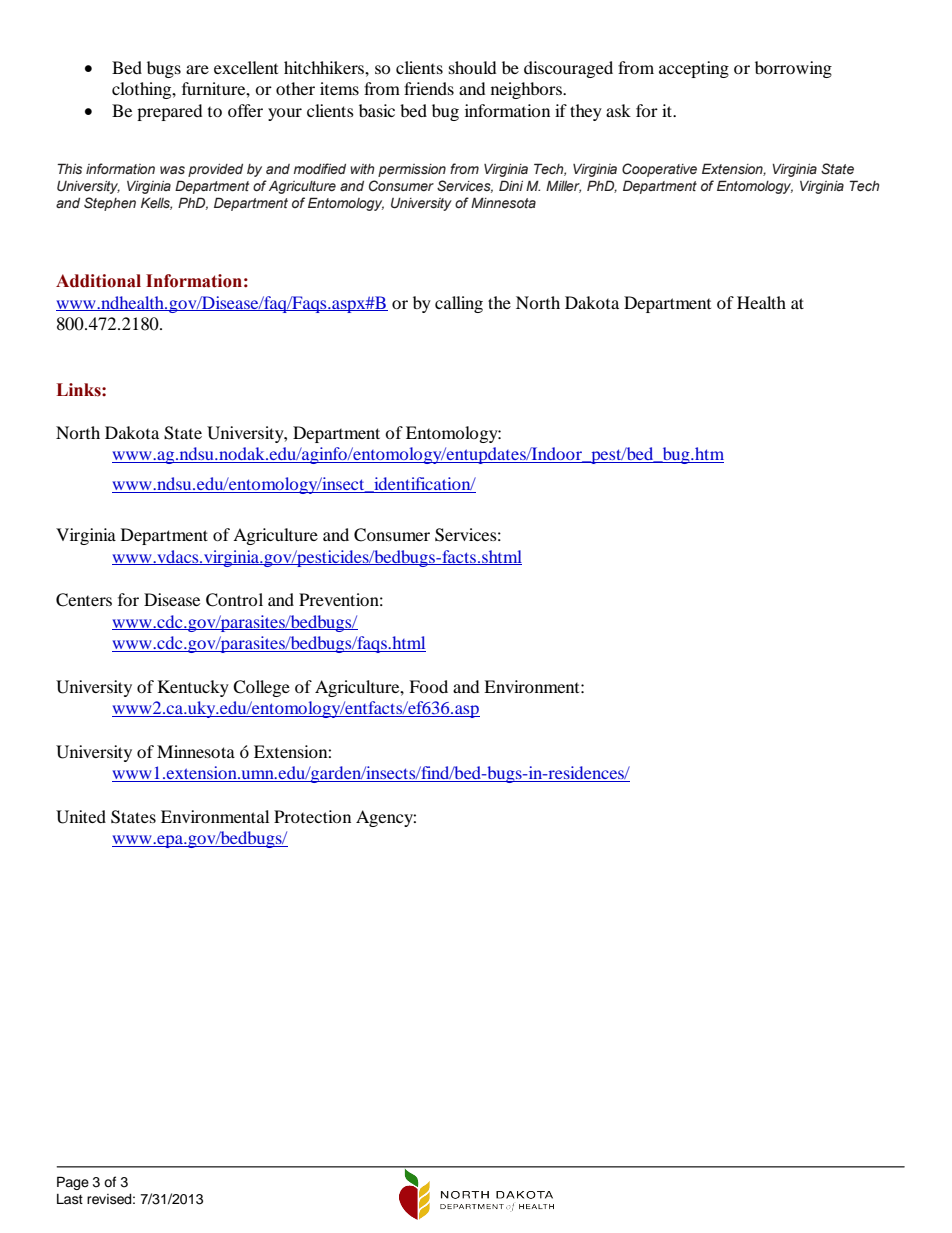 The width and height of the screenshot is (952, 1233). Describe the element at coordinates (429, 88) in the screenshot. I see `friends` at that location.
